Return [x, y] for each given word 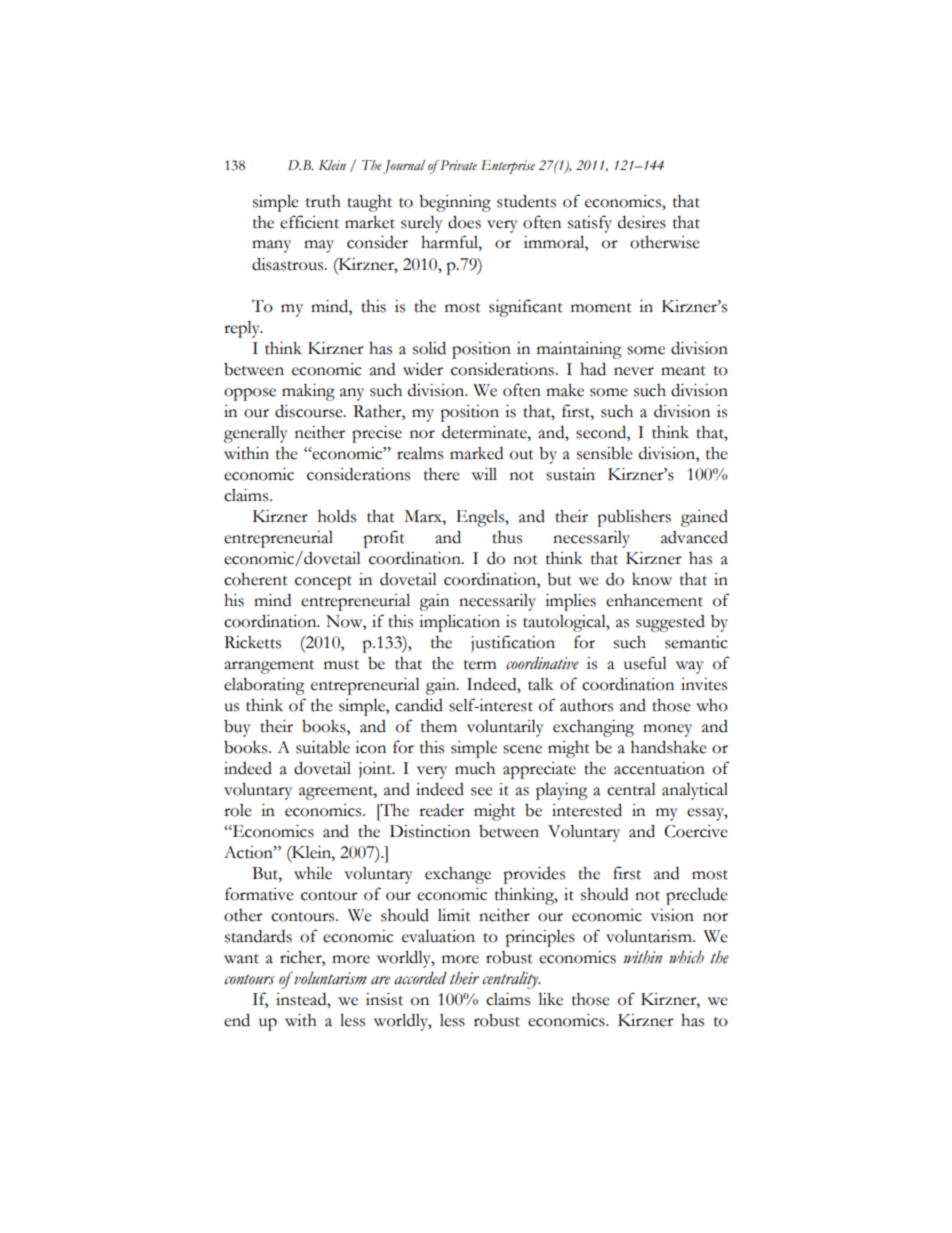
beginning [455, 203]
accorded [420, 978]
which [686, 957]
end [237, 1020]
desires [642, 222]
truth [323, 201]
